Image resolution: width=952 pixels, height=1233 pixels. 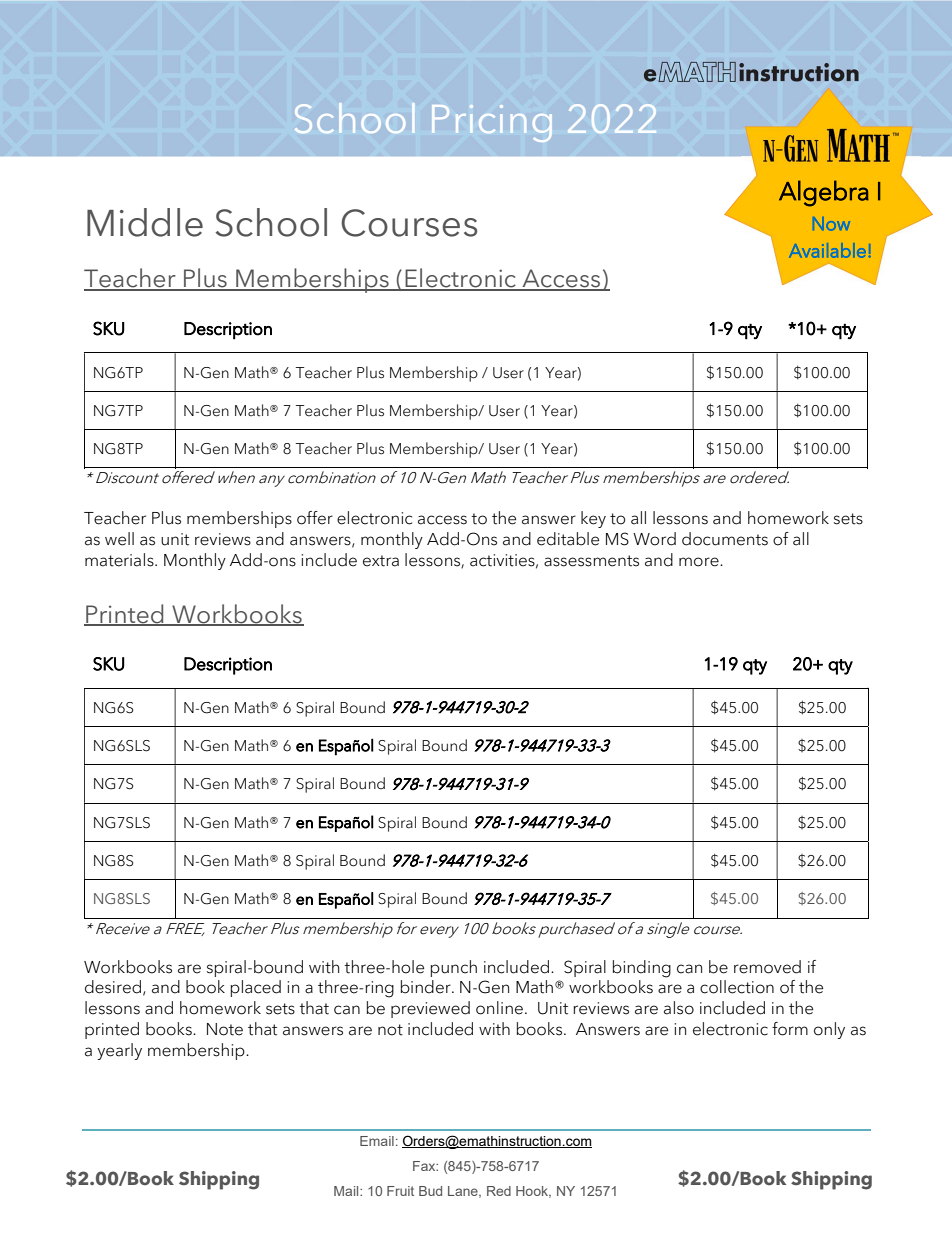 What do you see at coordinates (381, 561) in the screenshot?
I see `extra` at bounding box center [381, 561].
